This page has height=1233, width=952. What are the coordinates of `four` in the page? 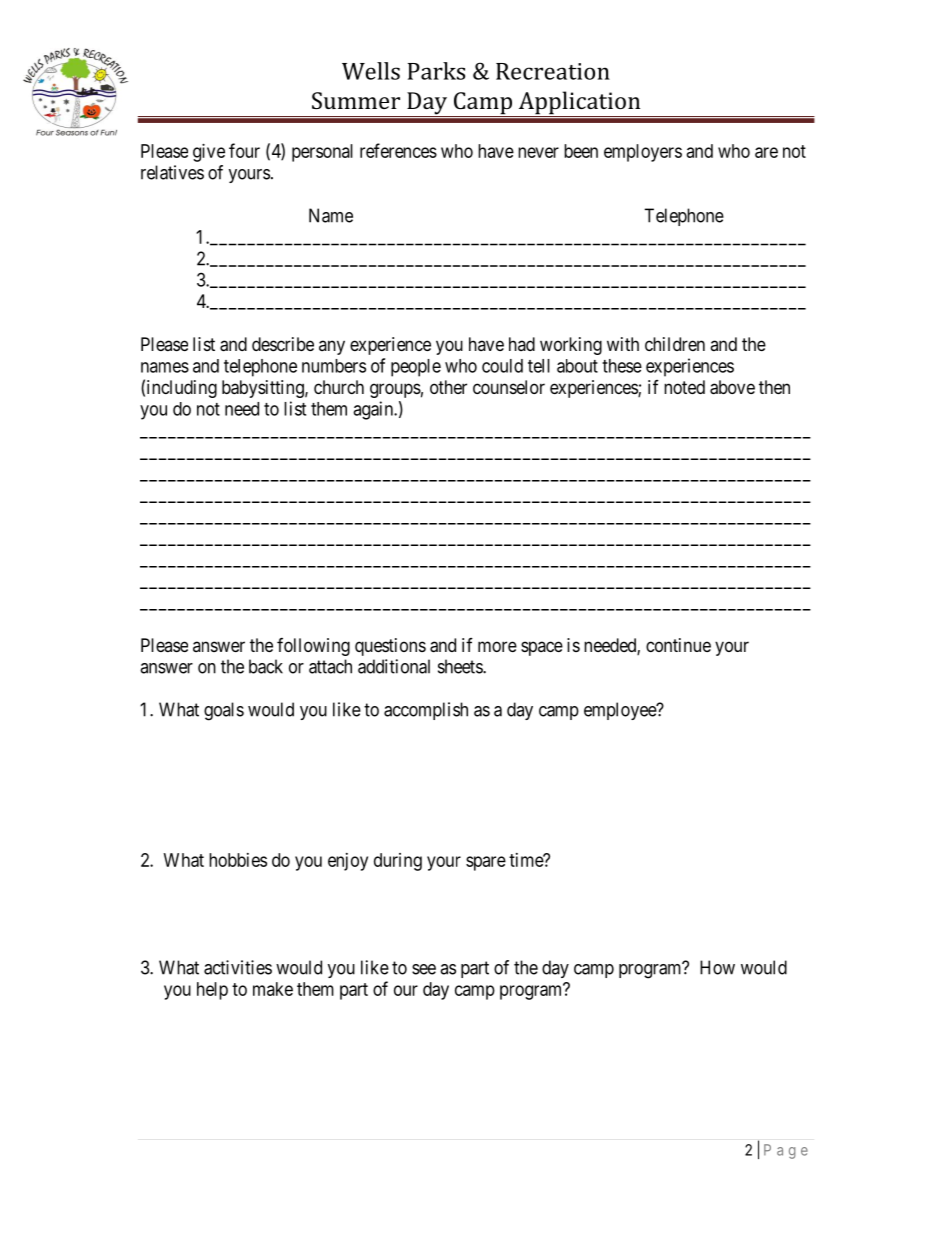 It's located at (244, 150).
